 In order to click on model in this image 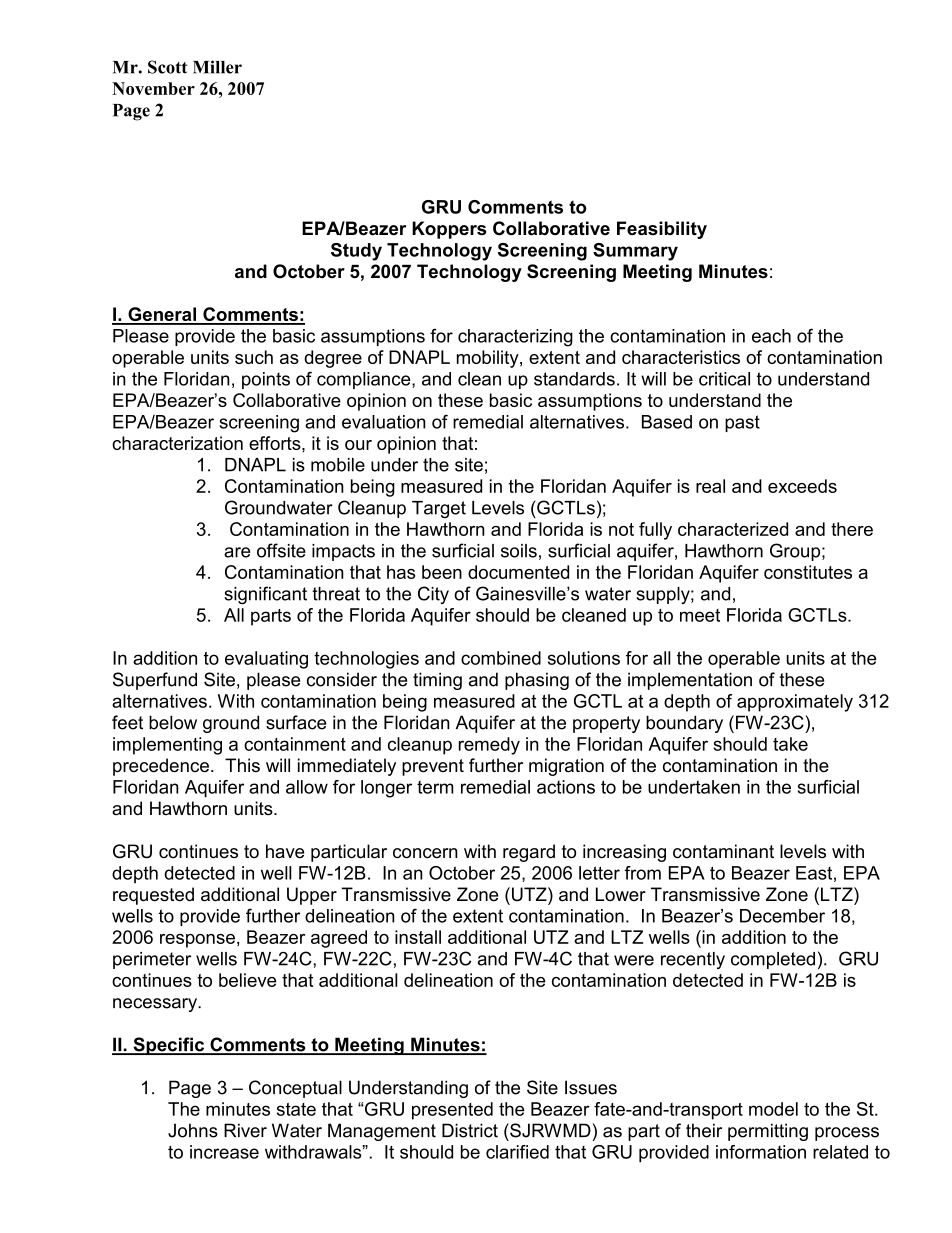, I will do `click(773, 1109)`.
